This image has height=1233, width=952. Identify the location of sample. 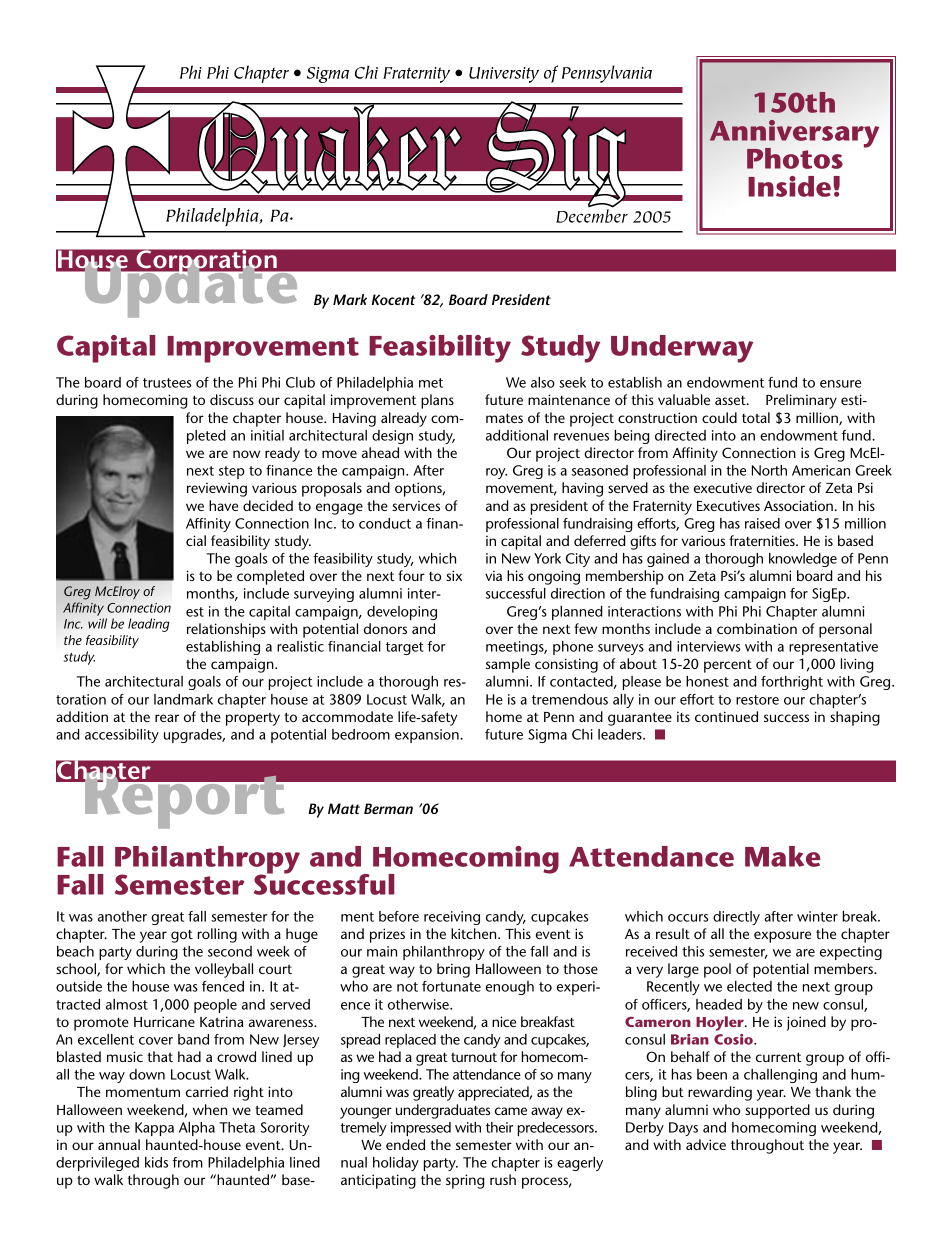
(508, 665).
